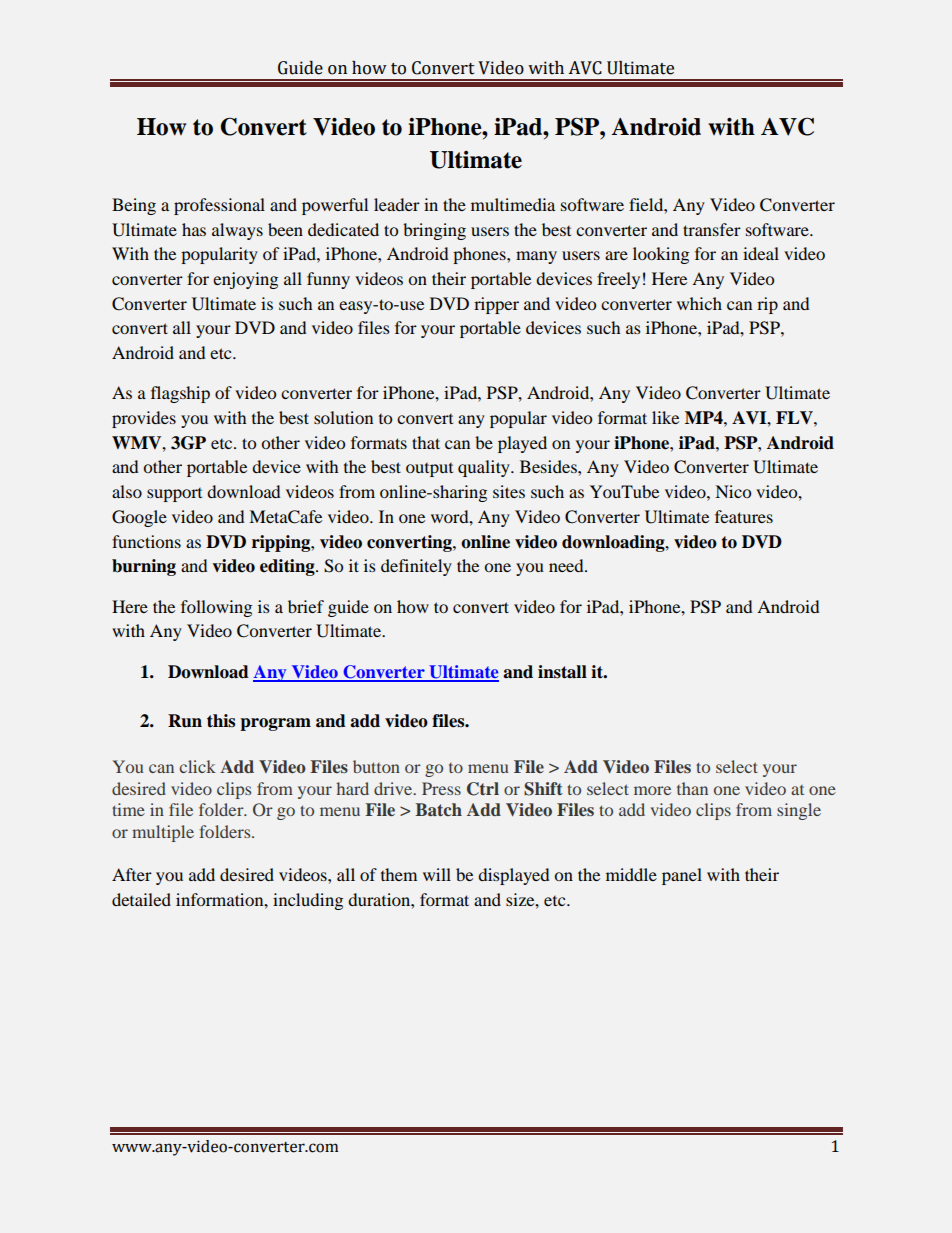 This page has height=1233, width=952. Describe the element at coordinates (141, 899) in the page. I see `detailed` at that location.
